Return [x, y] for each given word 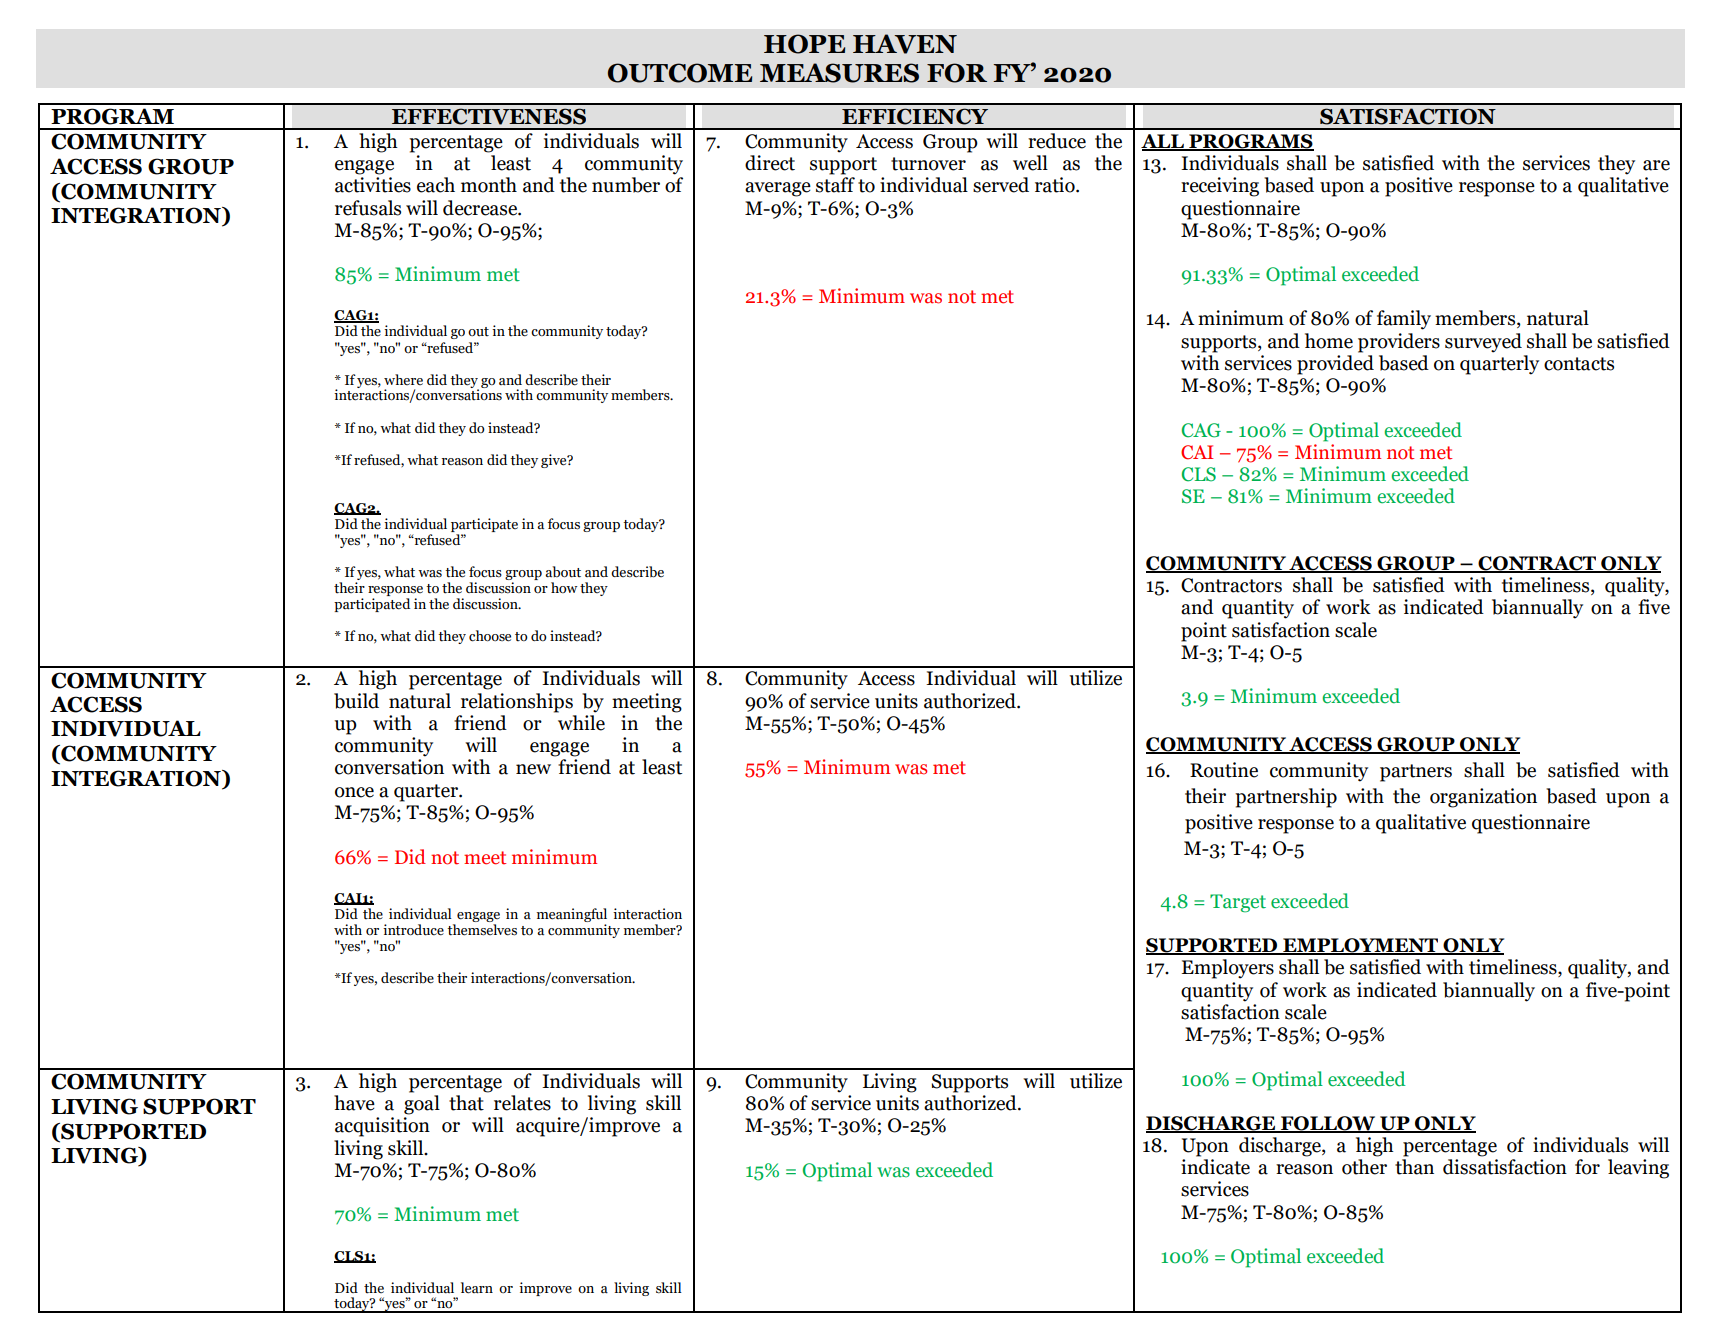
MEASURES [839, 73]
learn [477, 1288]
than [1414, 1167]
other [1364, 1167]
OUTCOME [680, 73]
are [1656, 165]
